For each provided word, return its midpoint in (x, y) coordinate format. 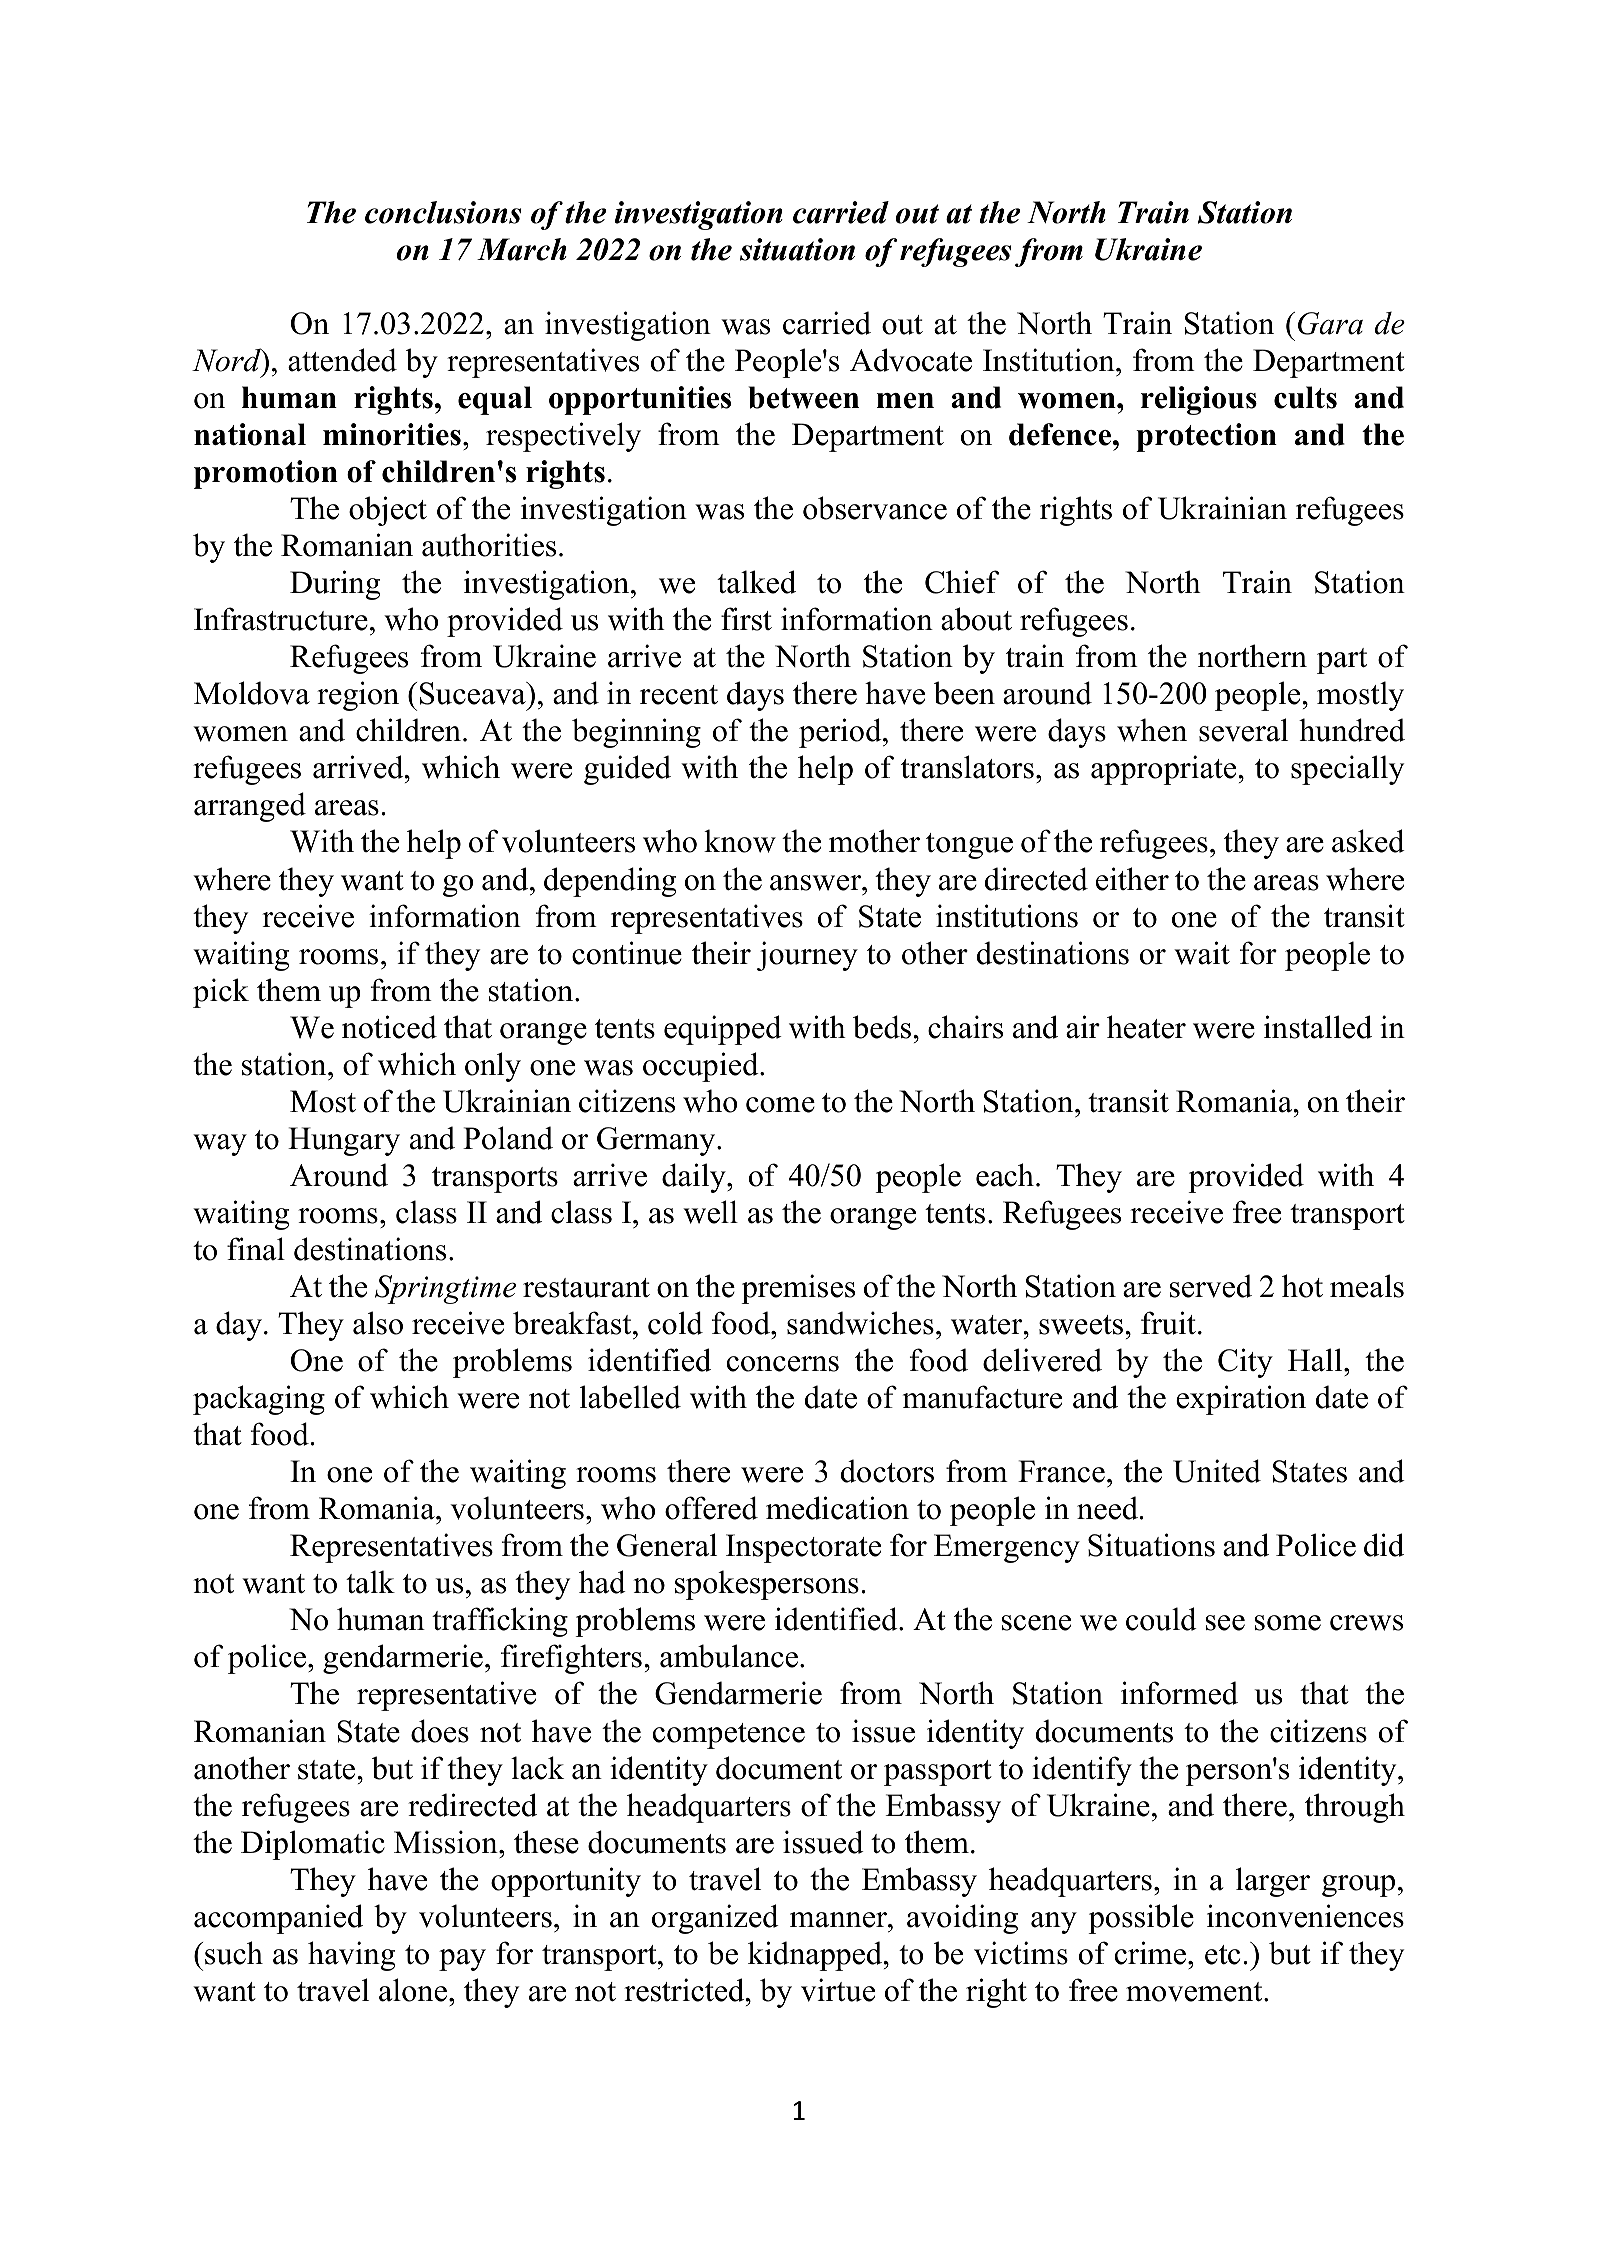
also (378, 1323)
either (1132, 879)
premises (798, 1289)
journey (807, 956)
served (1211, 1286)
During (335, 585)
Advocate (911, 360)
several (1243, 730)
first (746, 619)
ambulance (729, 1656)
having (351, 1956)
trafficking (500, 1622)
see (1225, 1623)
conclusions (443, 212)
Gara (1330, 323)
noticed (389, 1027)
